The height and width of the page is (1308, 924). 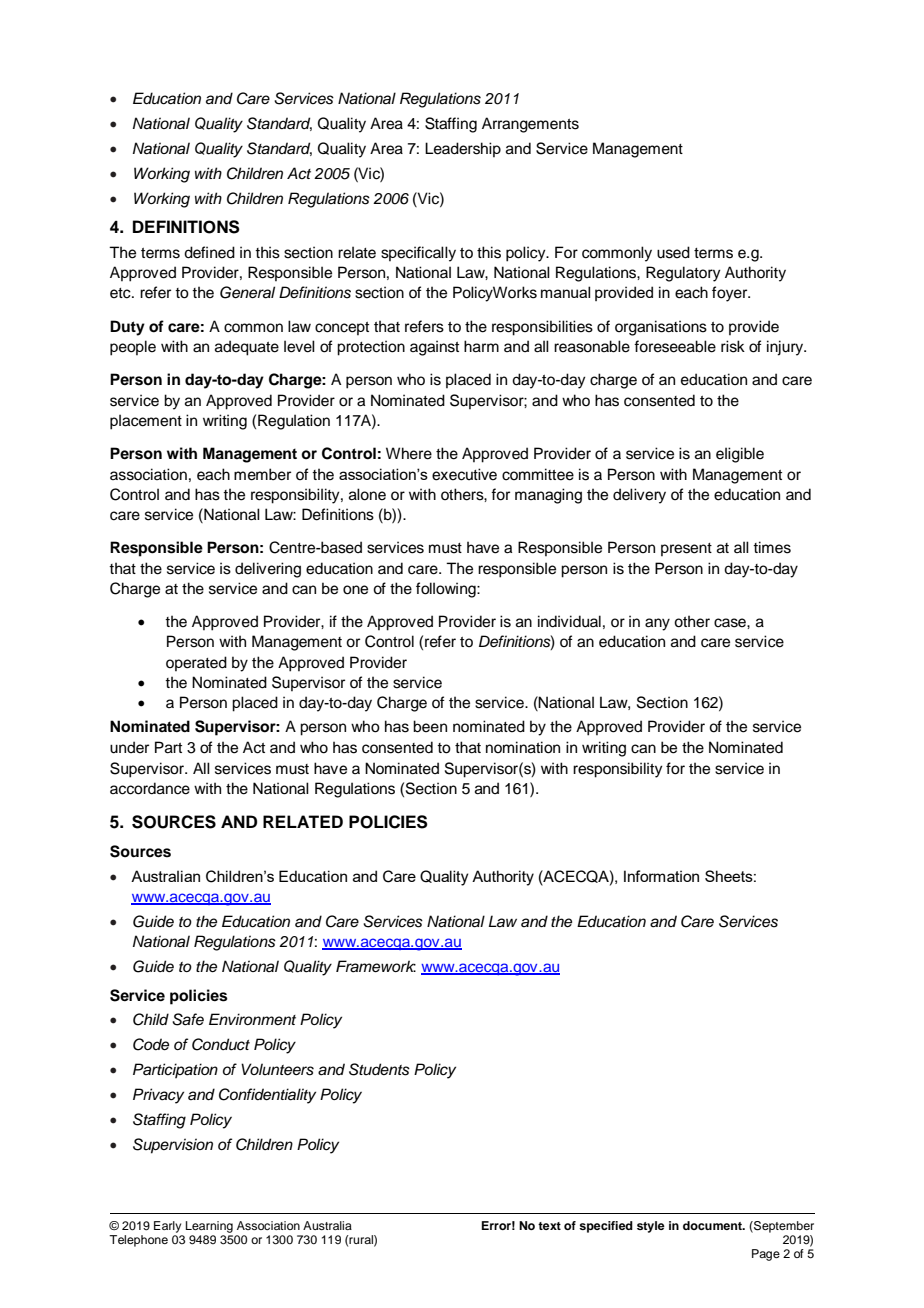 I want to click on used, so click(x=673, y=252).
